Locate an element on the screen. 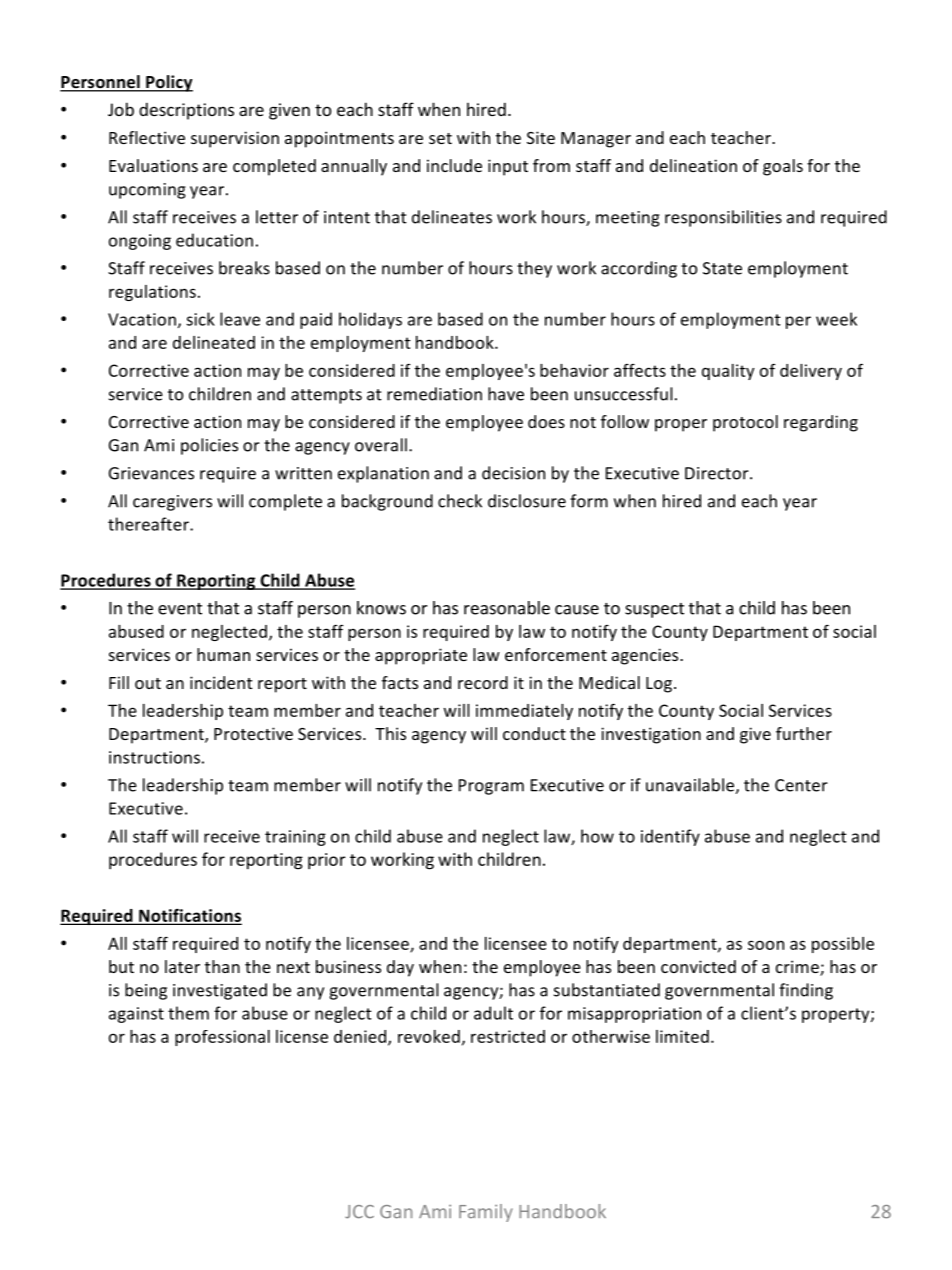 This screenshot has height=1270, width=952. adult is located at coordinates (493, 1013).
